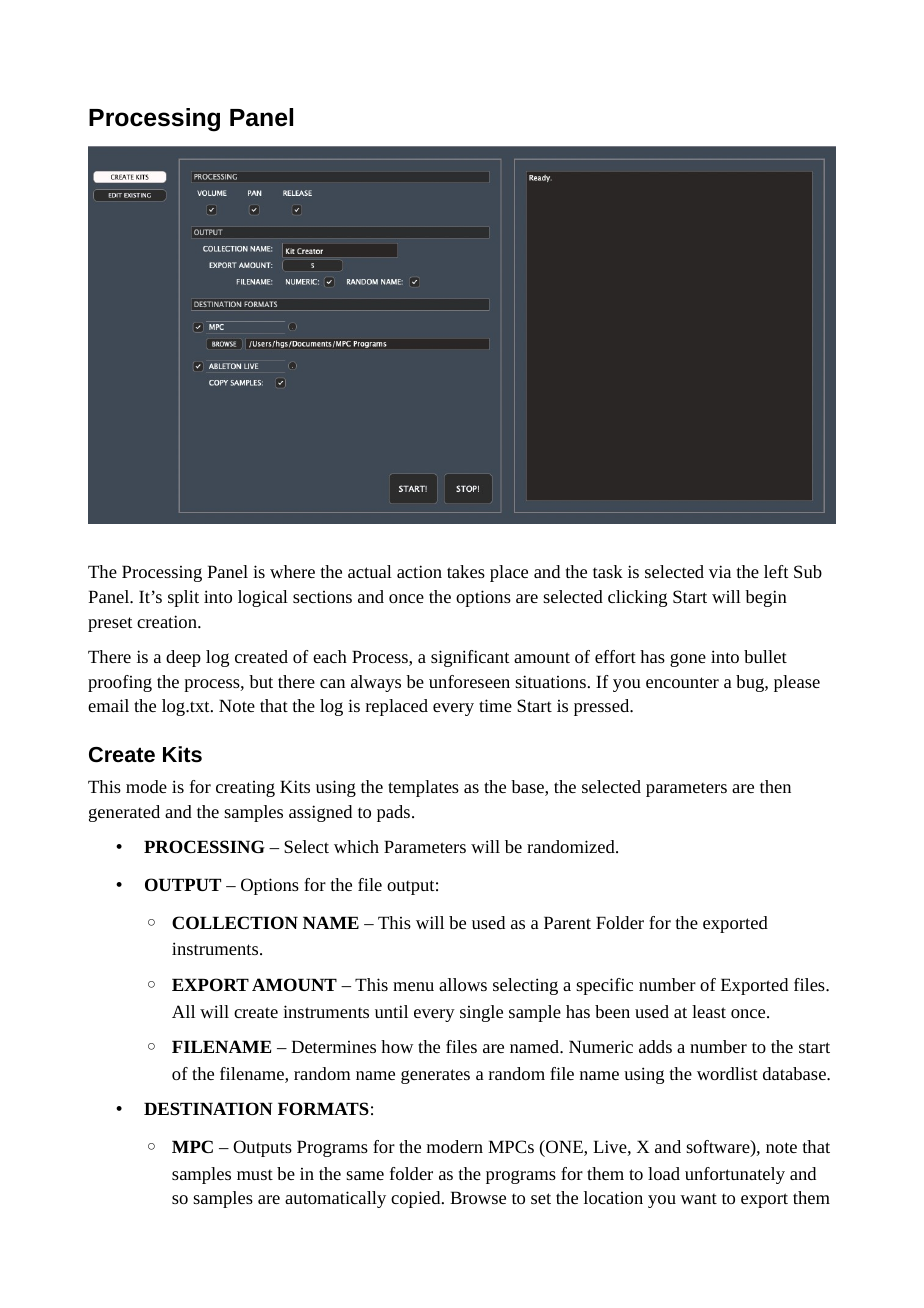 The image size is (924, 1308). What do you see at coordinates (709, 1011) in the document?
I see `least` at bounding box center [709, 1011].
